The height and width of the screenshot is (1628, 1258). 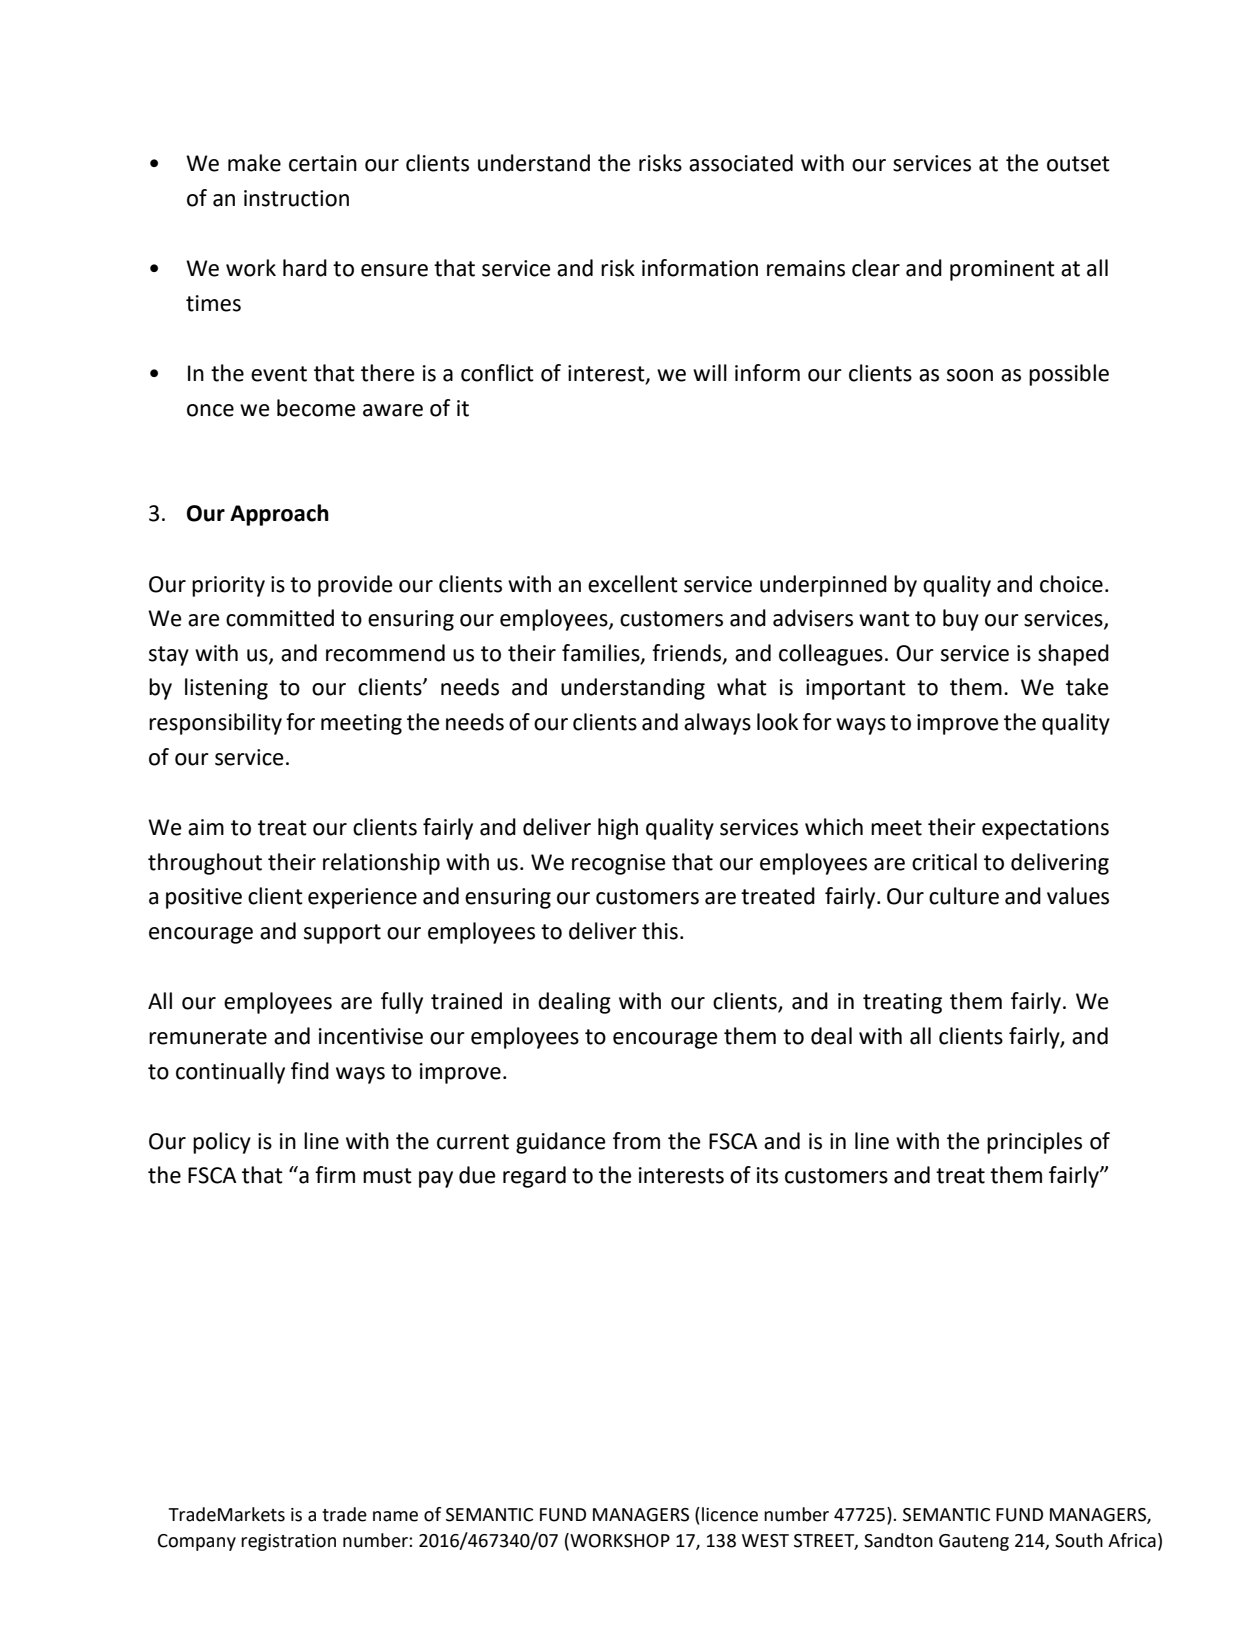 What do you see at coordinates (296, 198) in the screenshot?
I see `instruction` at bounding box center [296, 198].
